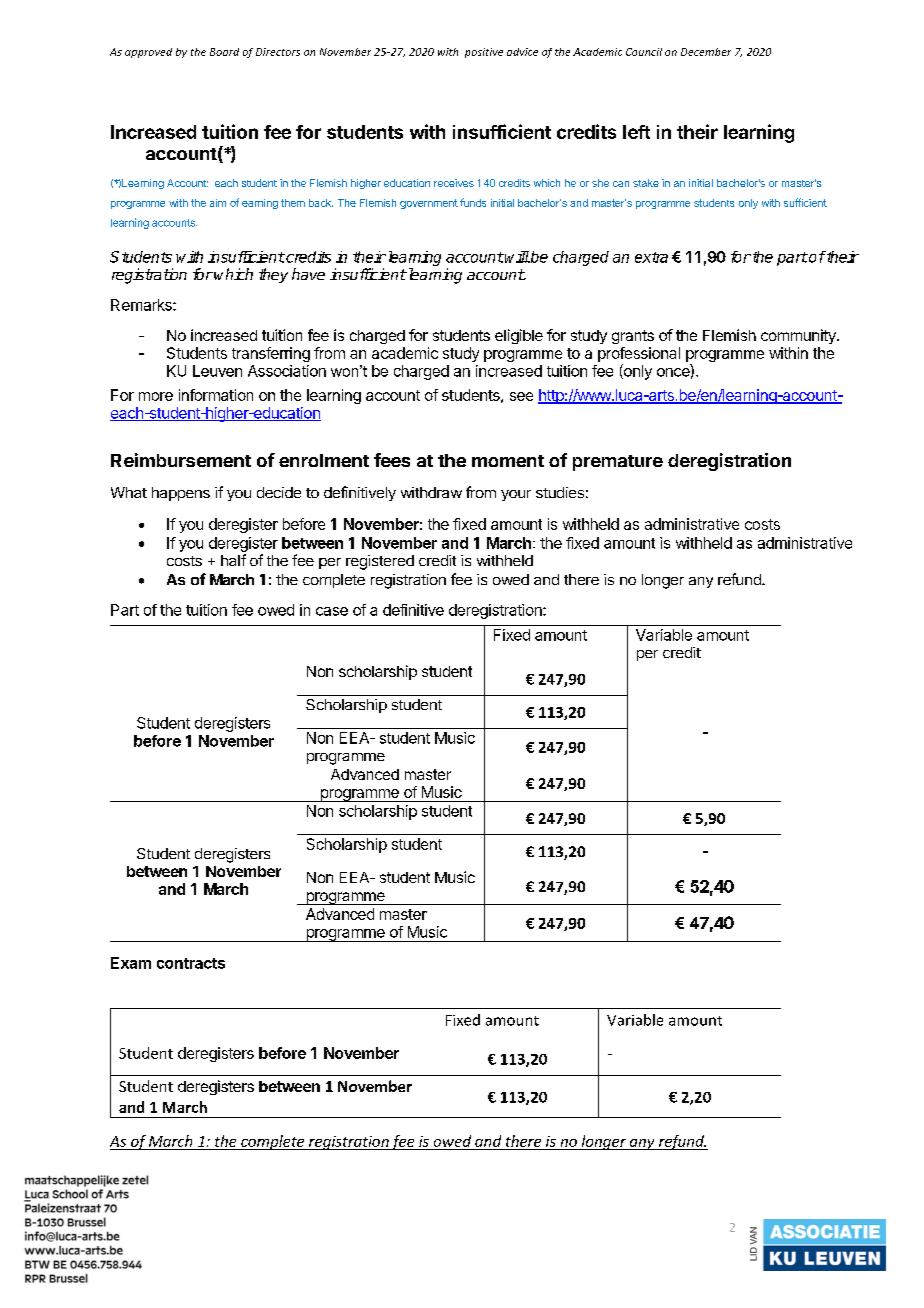 The image size is (924, 1308). I want to click on Board, so click(224, 52).
